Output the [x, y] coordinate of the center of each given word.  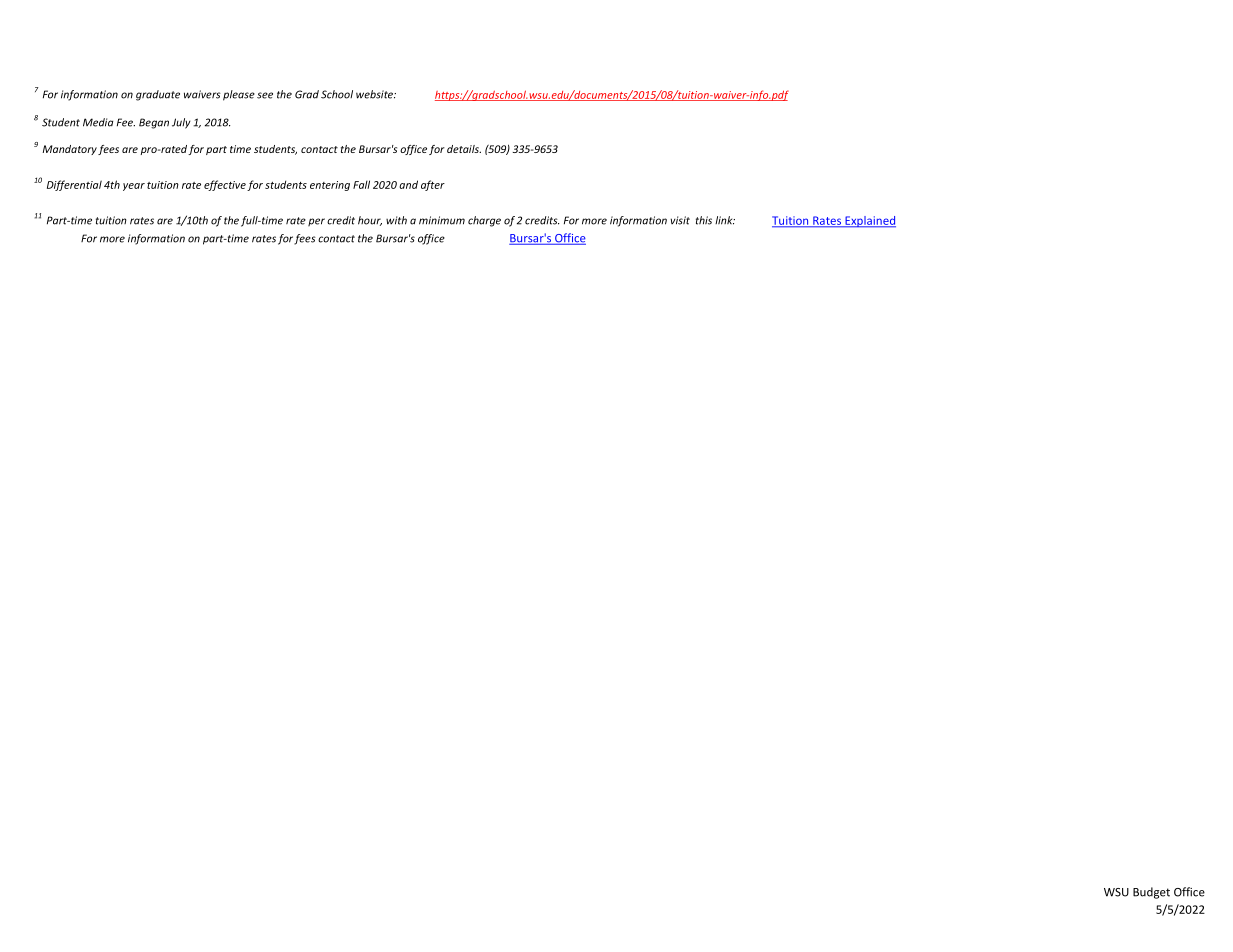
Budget [1151, 893]
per [316, 222]
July [181, 123]
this [704, 220]
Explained [869, 222]
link [725, 220]
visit [680, 220]
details [464, 149]
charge [484, 221]
